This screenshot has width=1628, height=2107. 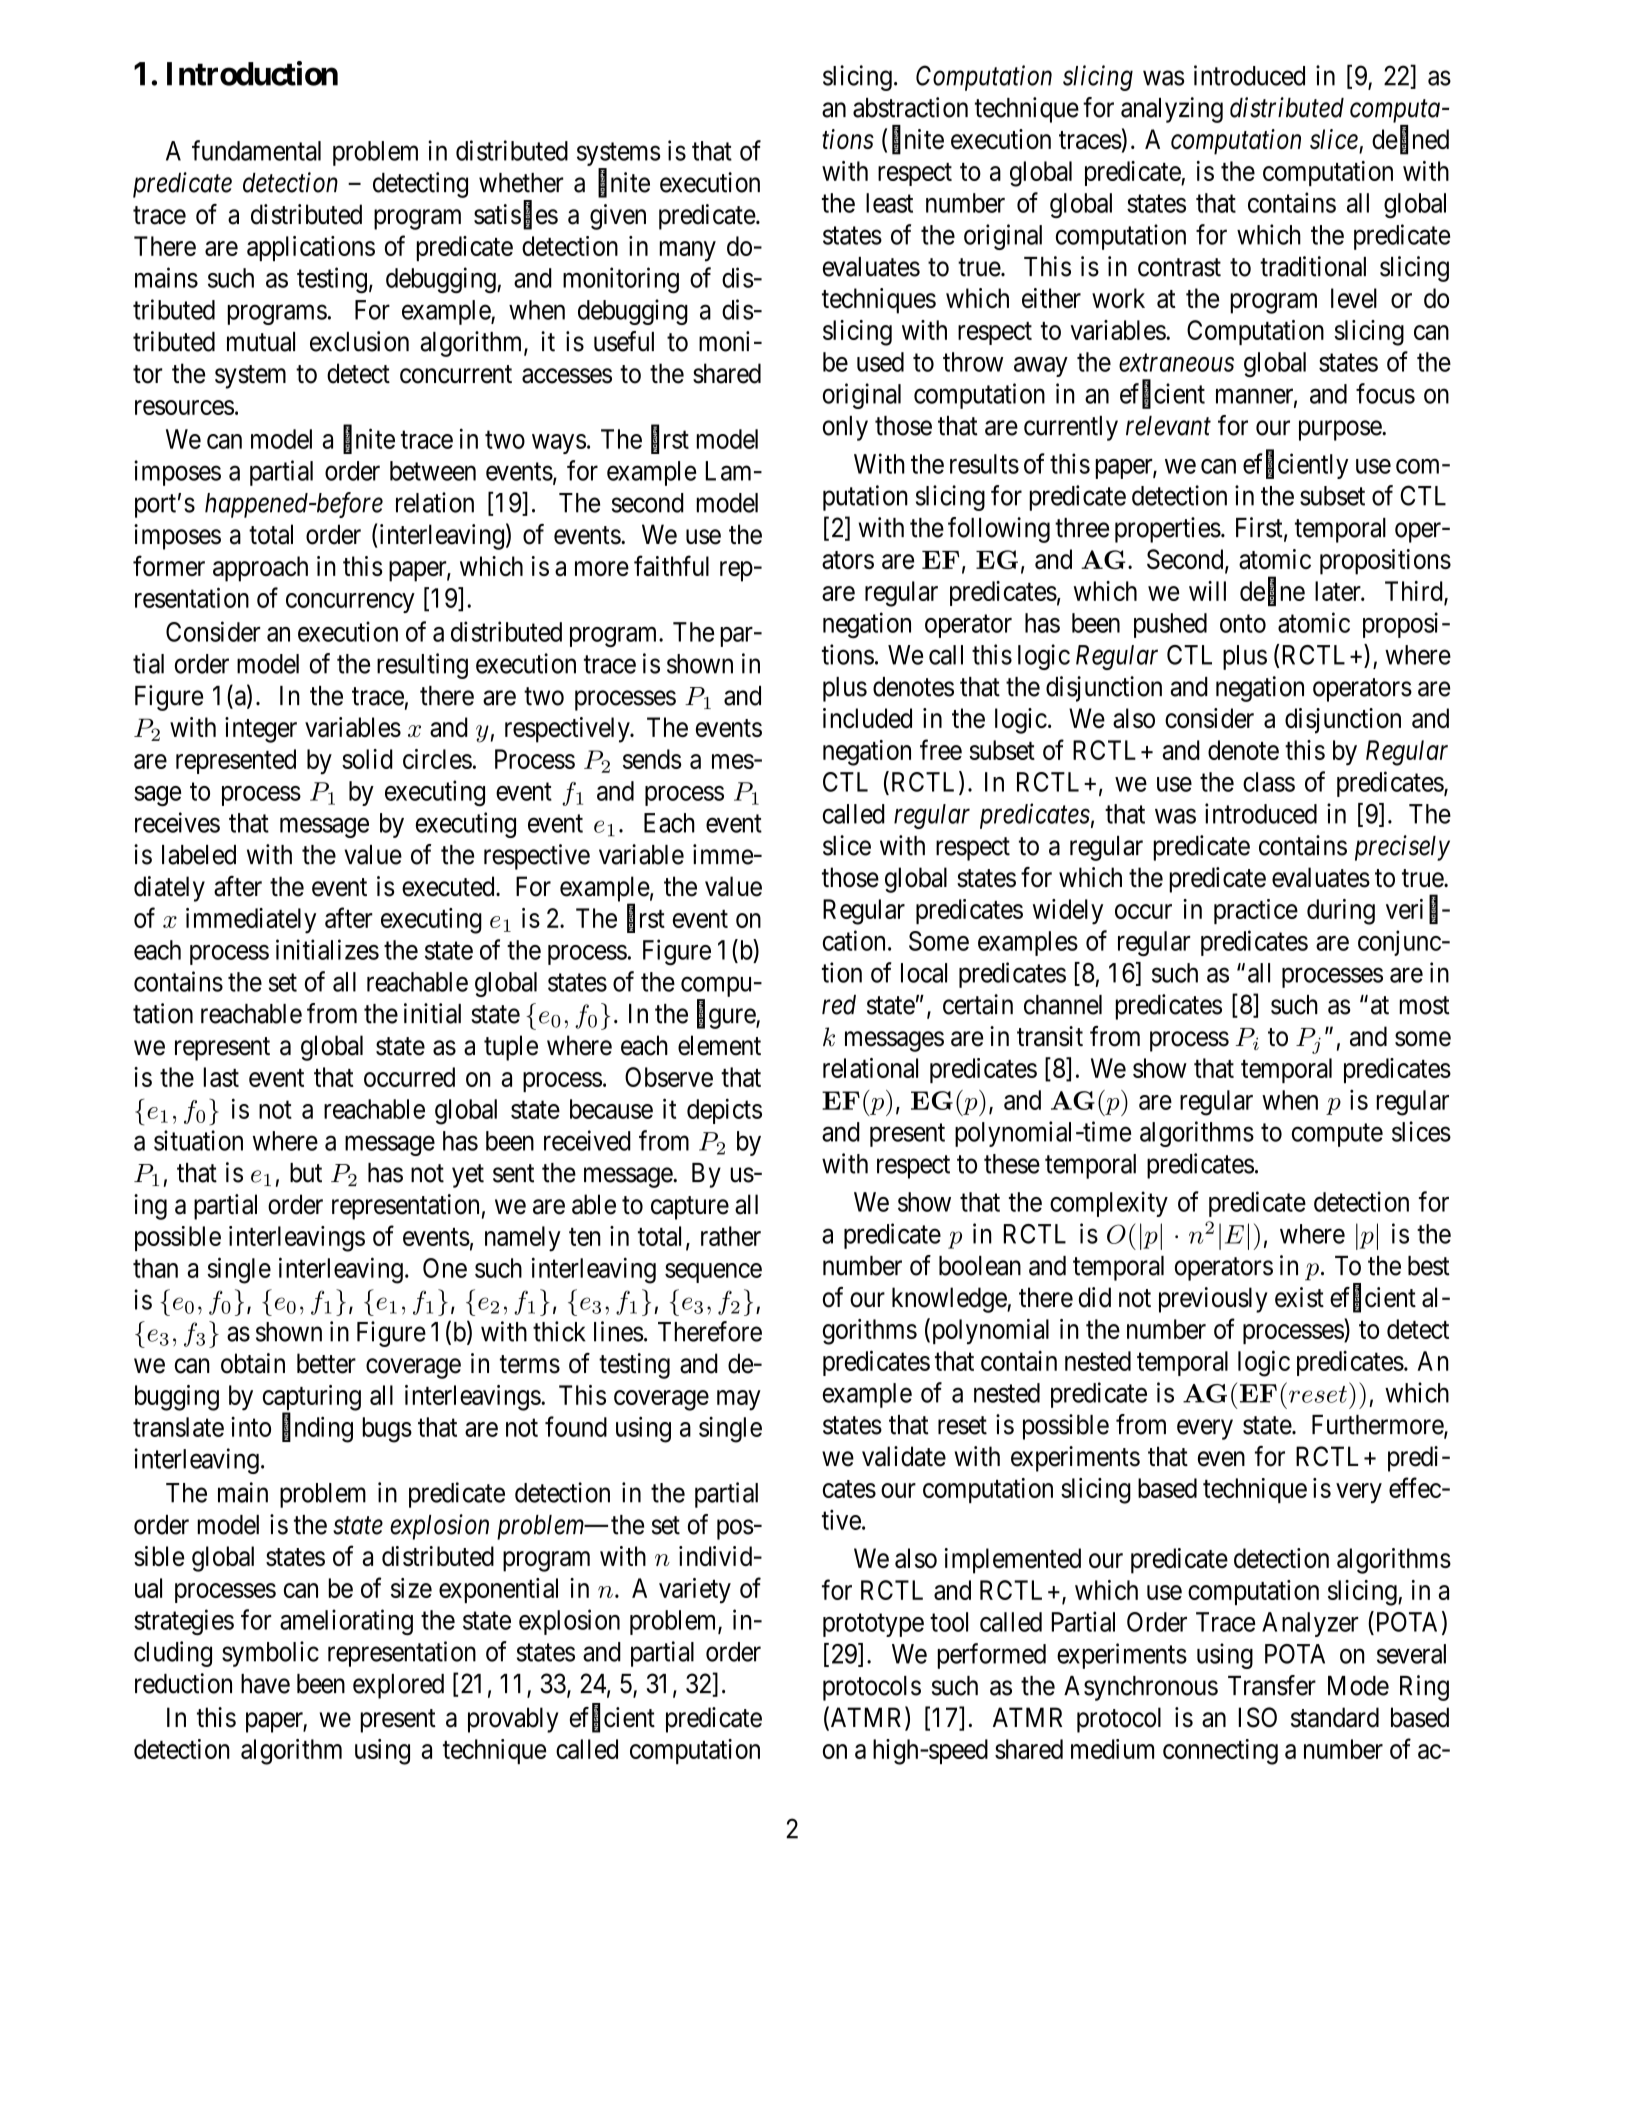 I want to click on exist, so click(x=1299, y=1297).
